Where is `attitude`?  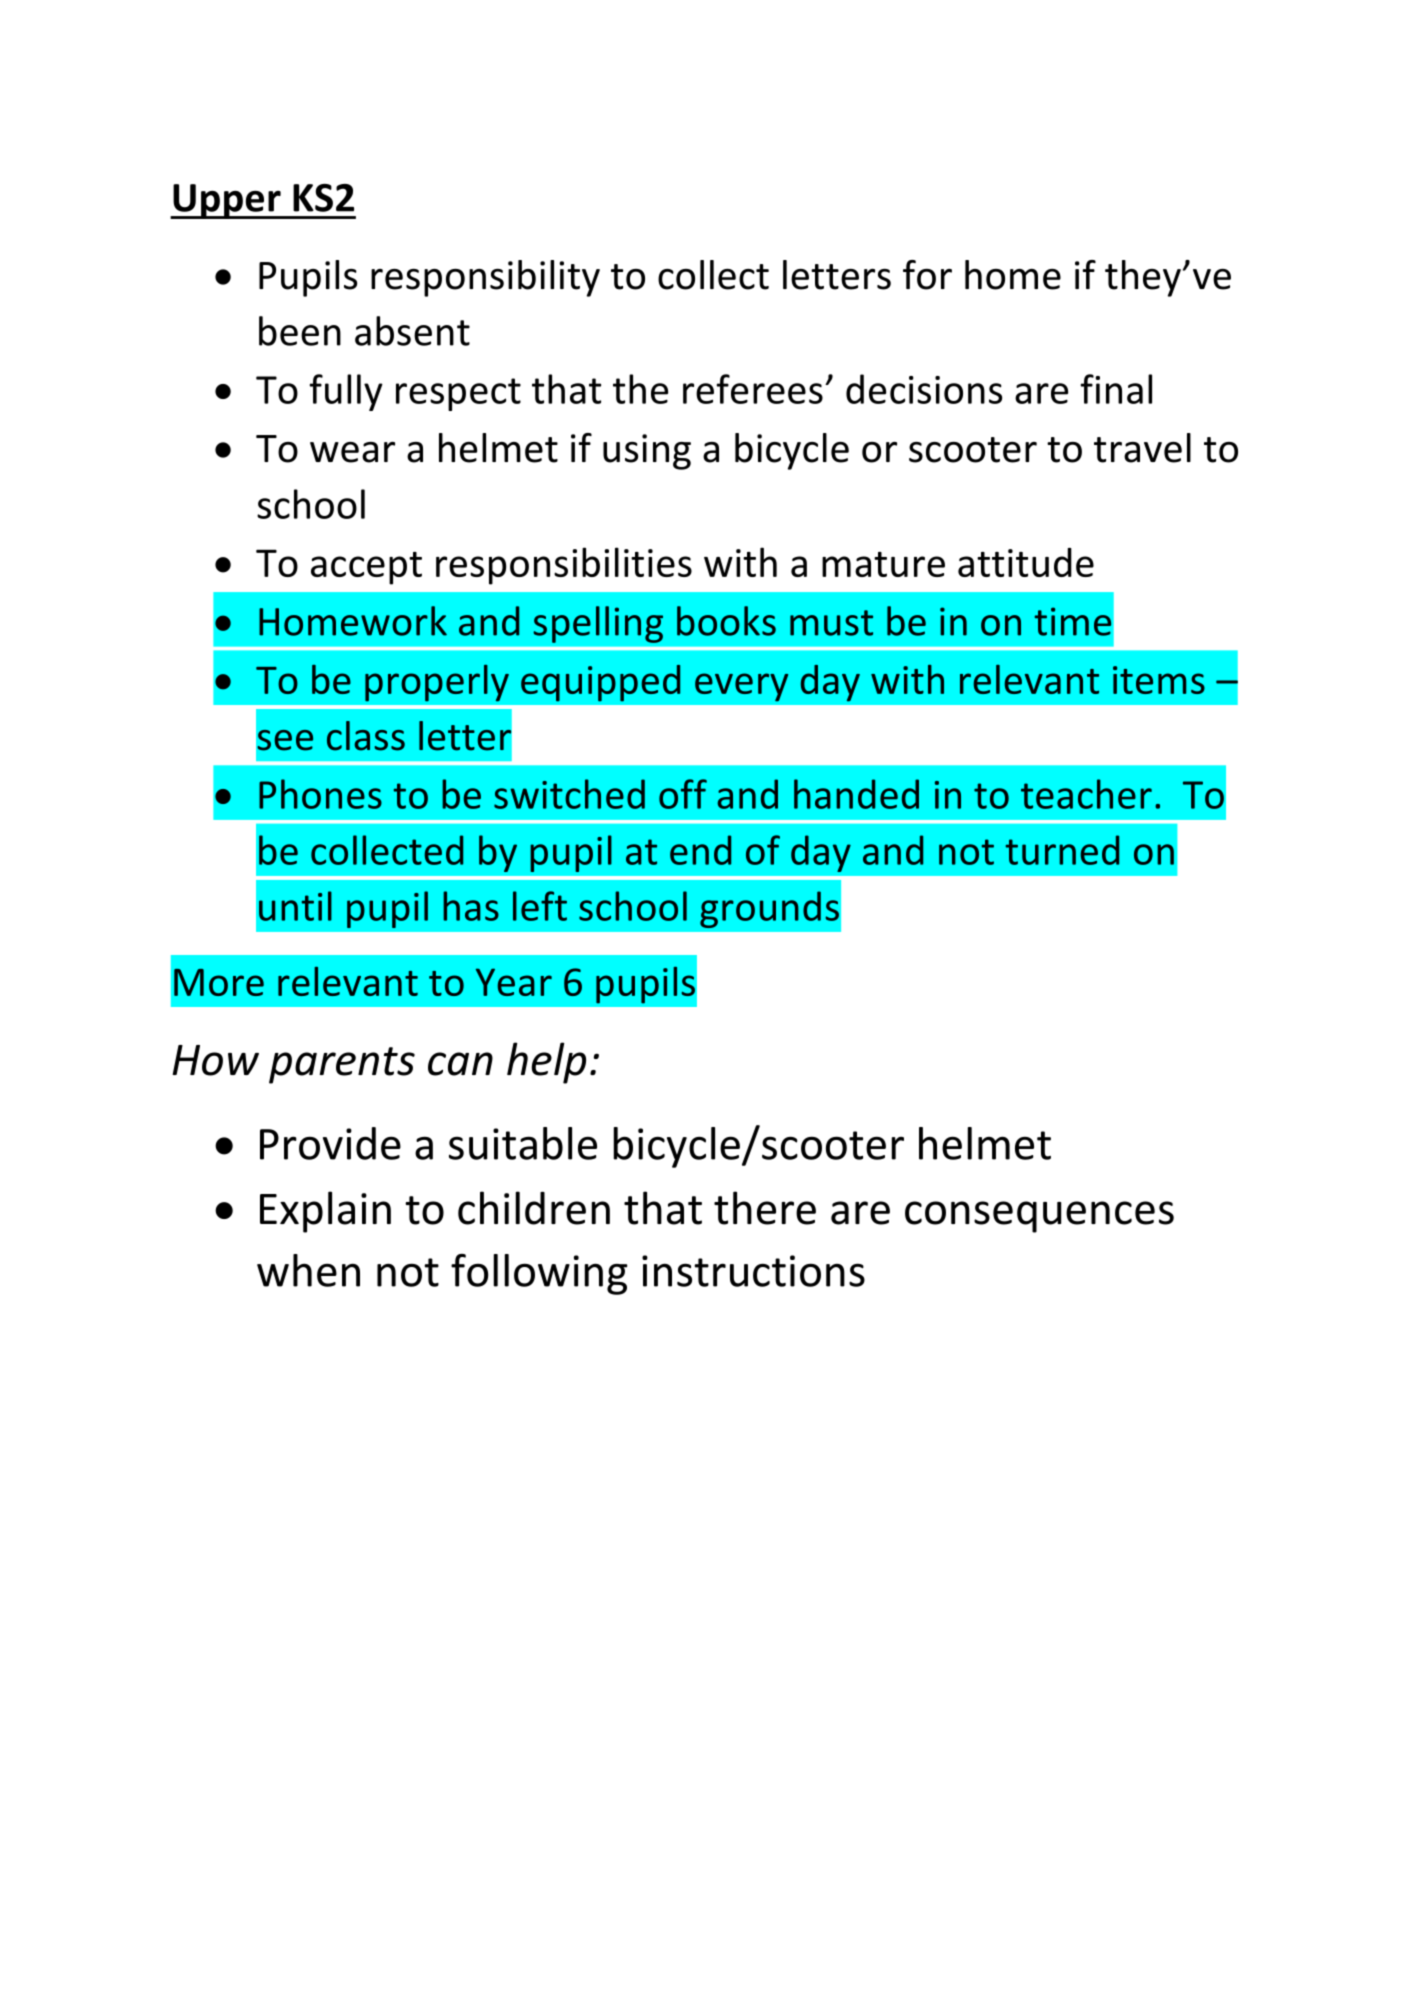 attitude is located at coordinates (1026, 562).
